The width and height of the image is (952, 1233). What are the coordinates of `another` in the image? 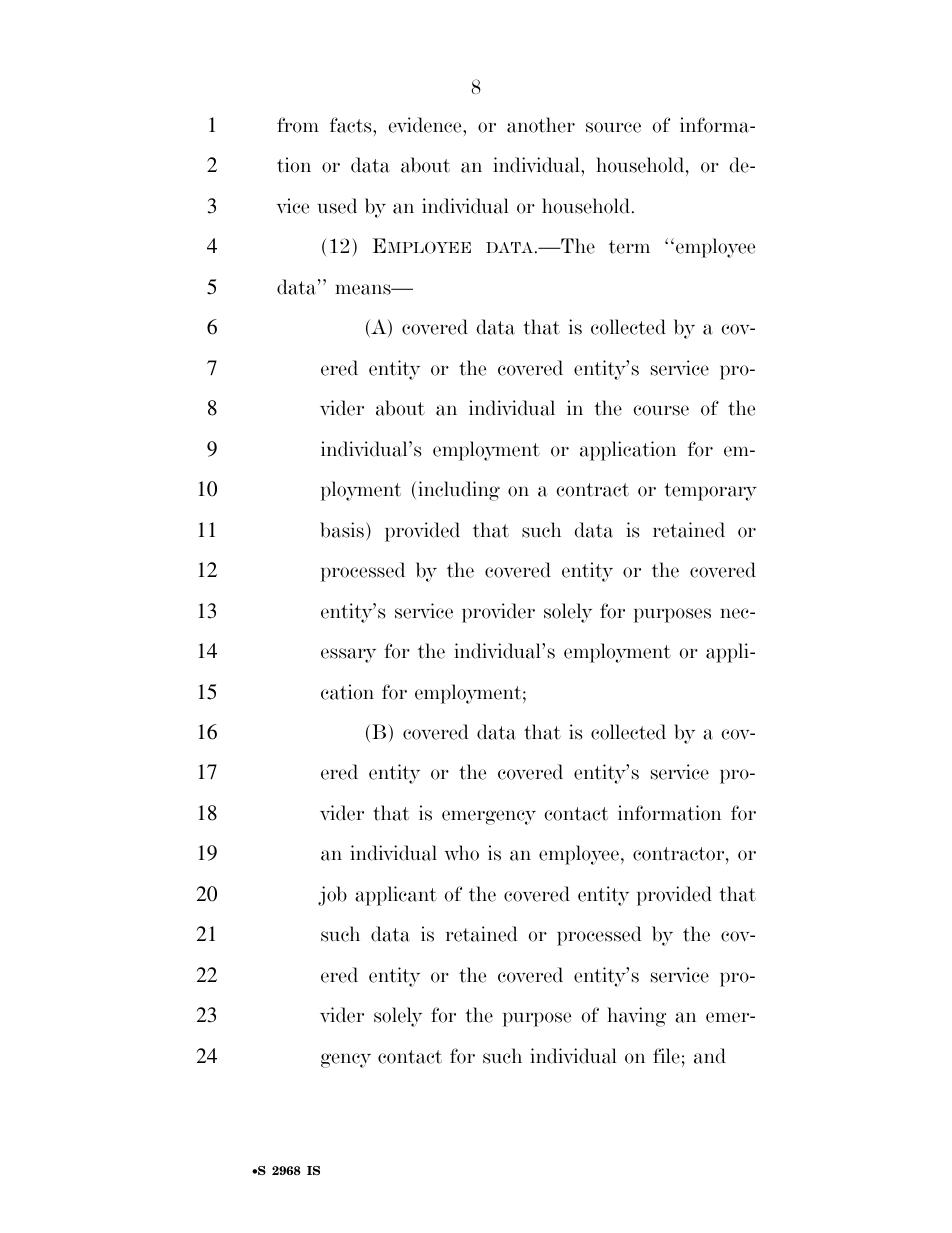 It's located at (541, 125).
